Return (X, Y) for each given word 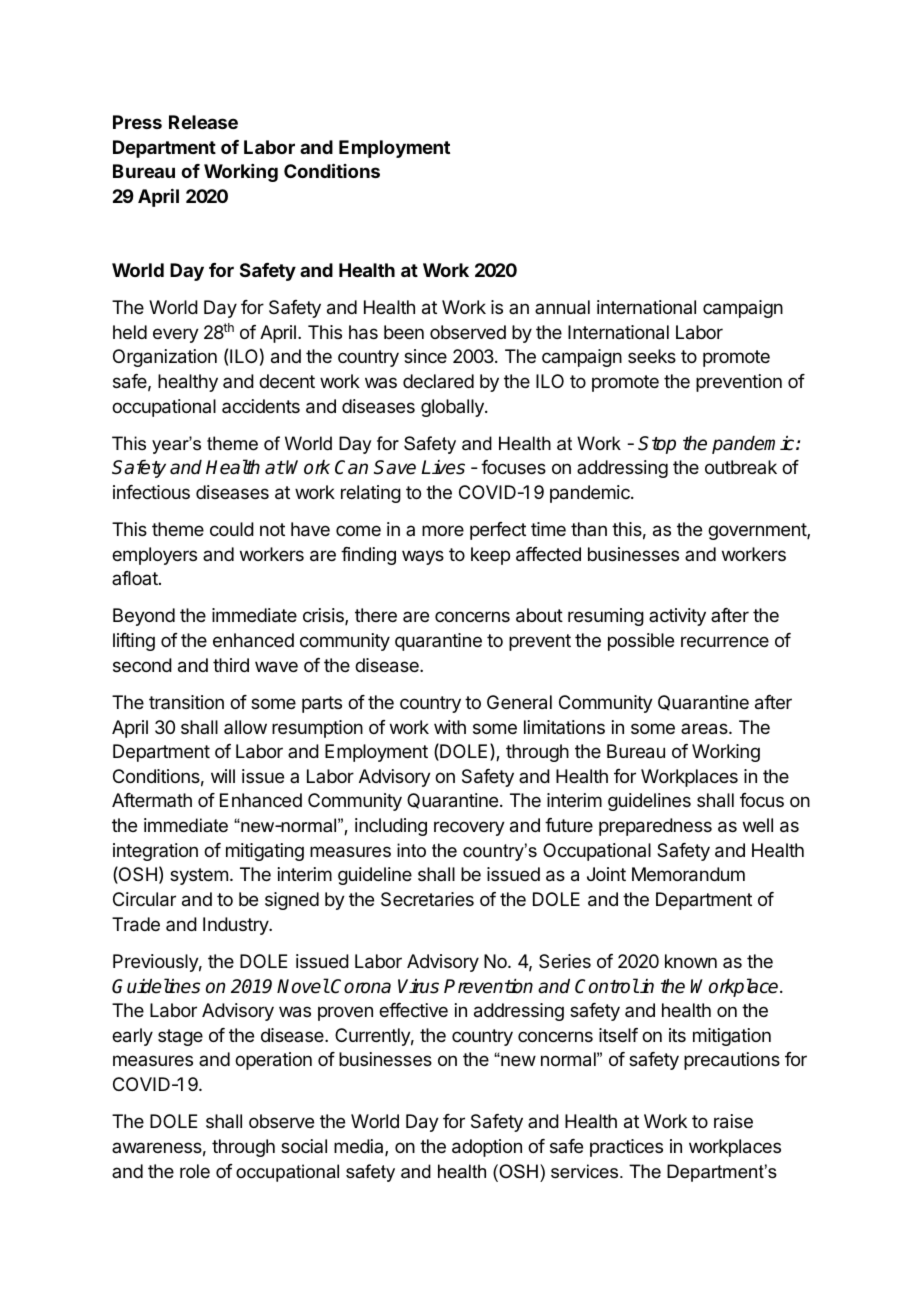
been (404, 332)
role (195, 1171)
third (231, 665)
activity (677, 617)
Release (203, 122)
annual (562, 307)
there (376, 615)
